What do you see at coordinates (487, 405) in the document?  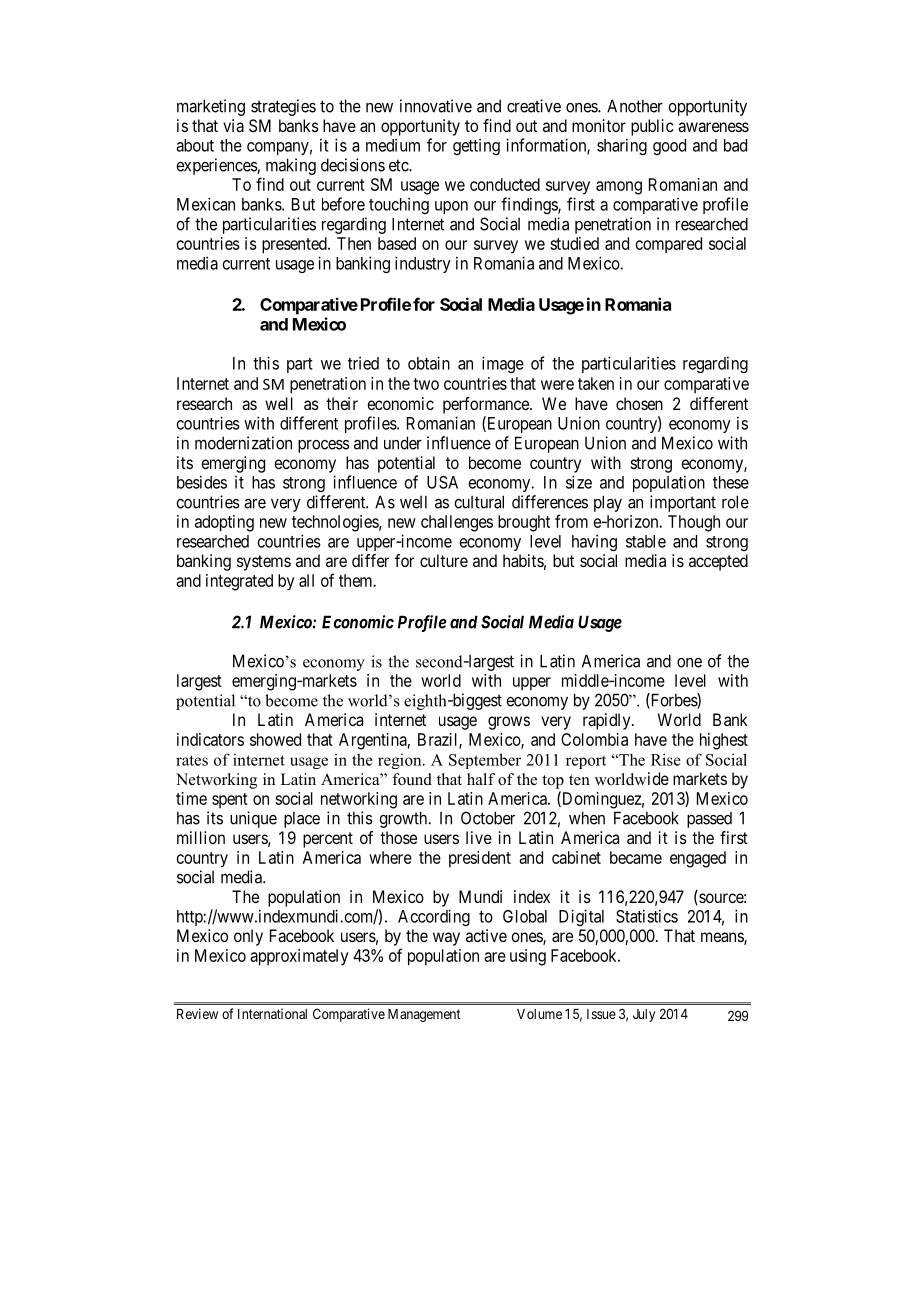 I see `performance` at bounding box center [487, 405].
